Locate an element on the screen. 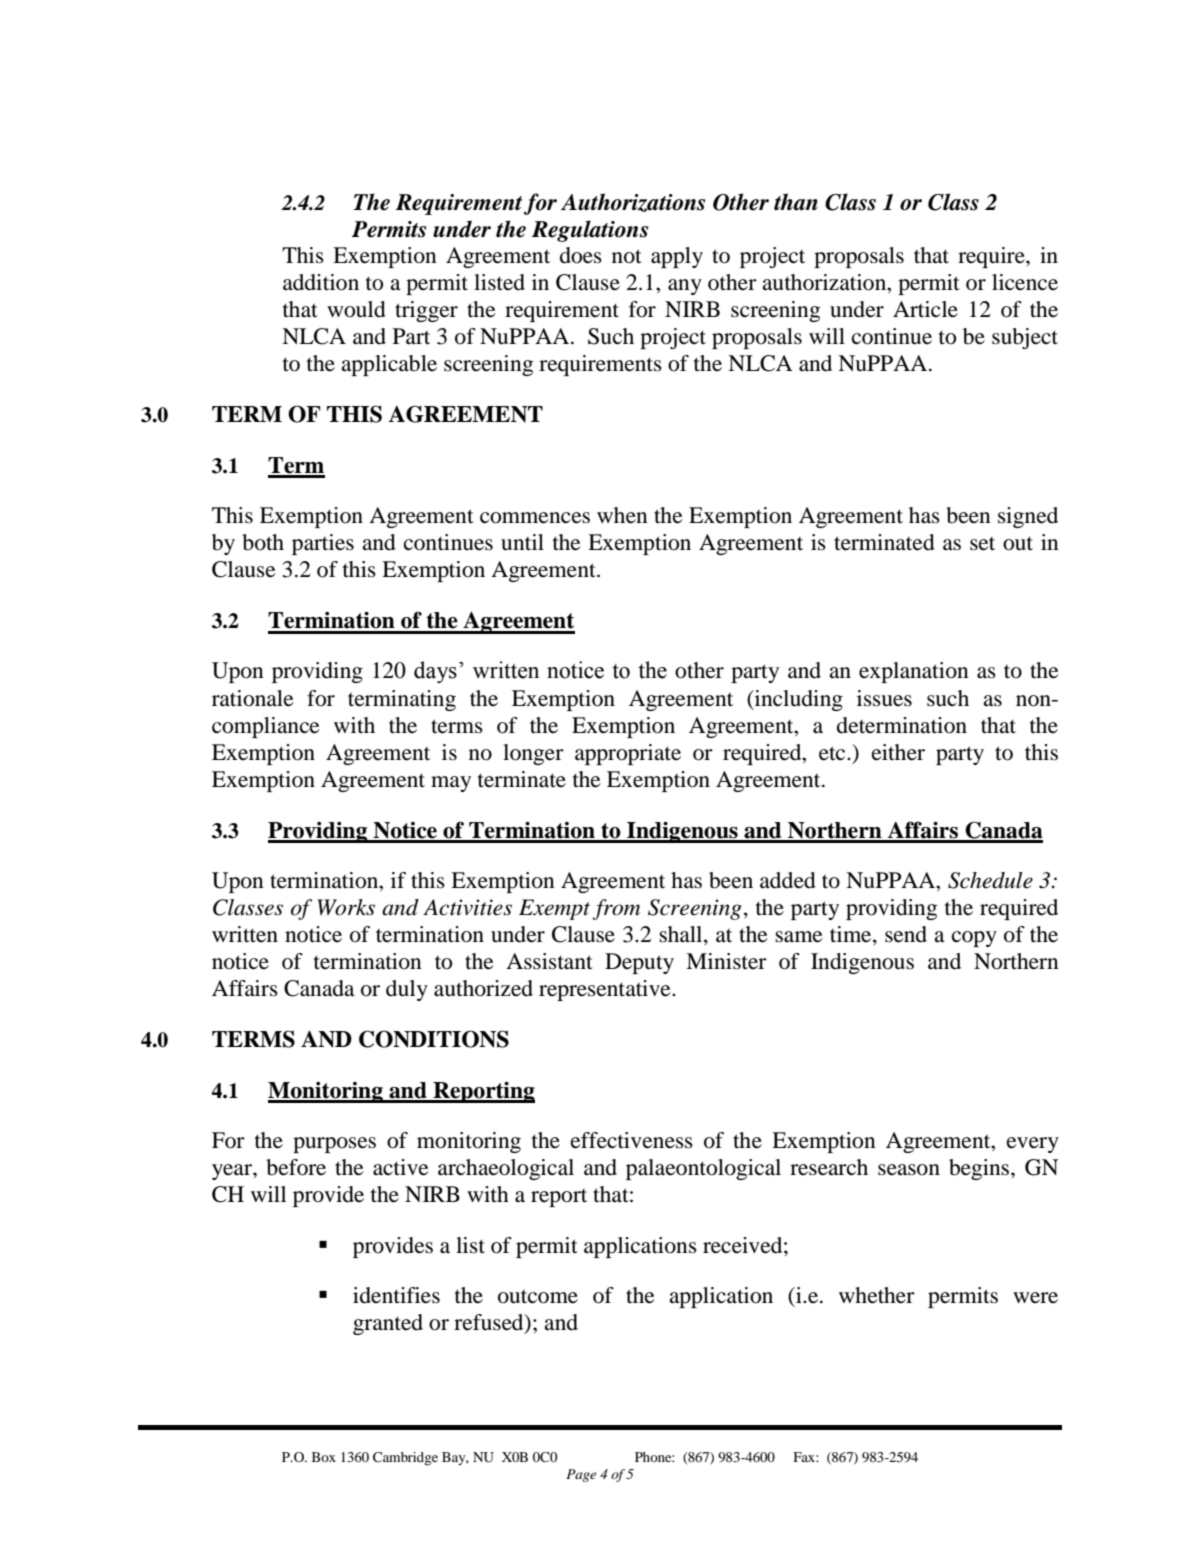  Box is located at coordinates (324, 1457).
